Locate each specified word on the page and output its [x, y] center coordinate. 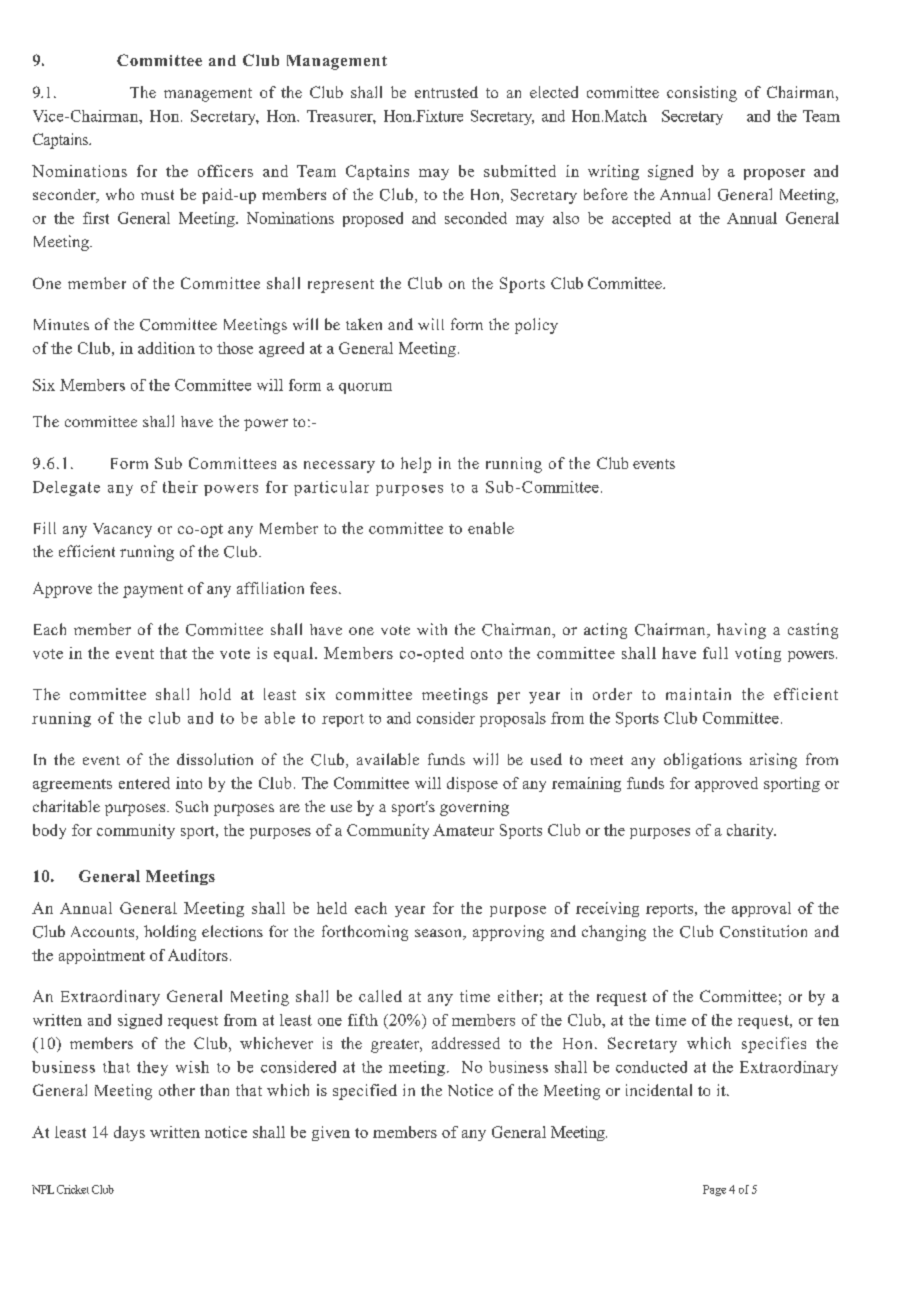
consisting [702, 94]
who [120, 194]
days [129, 1133]
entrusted [446, 92]
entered [144, 783]
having [741, 631]
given [331, 1133]
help [416, 465]
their [180, 487]
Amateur [463, 830]
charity [751, 831]
